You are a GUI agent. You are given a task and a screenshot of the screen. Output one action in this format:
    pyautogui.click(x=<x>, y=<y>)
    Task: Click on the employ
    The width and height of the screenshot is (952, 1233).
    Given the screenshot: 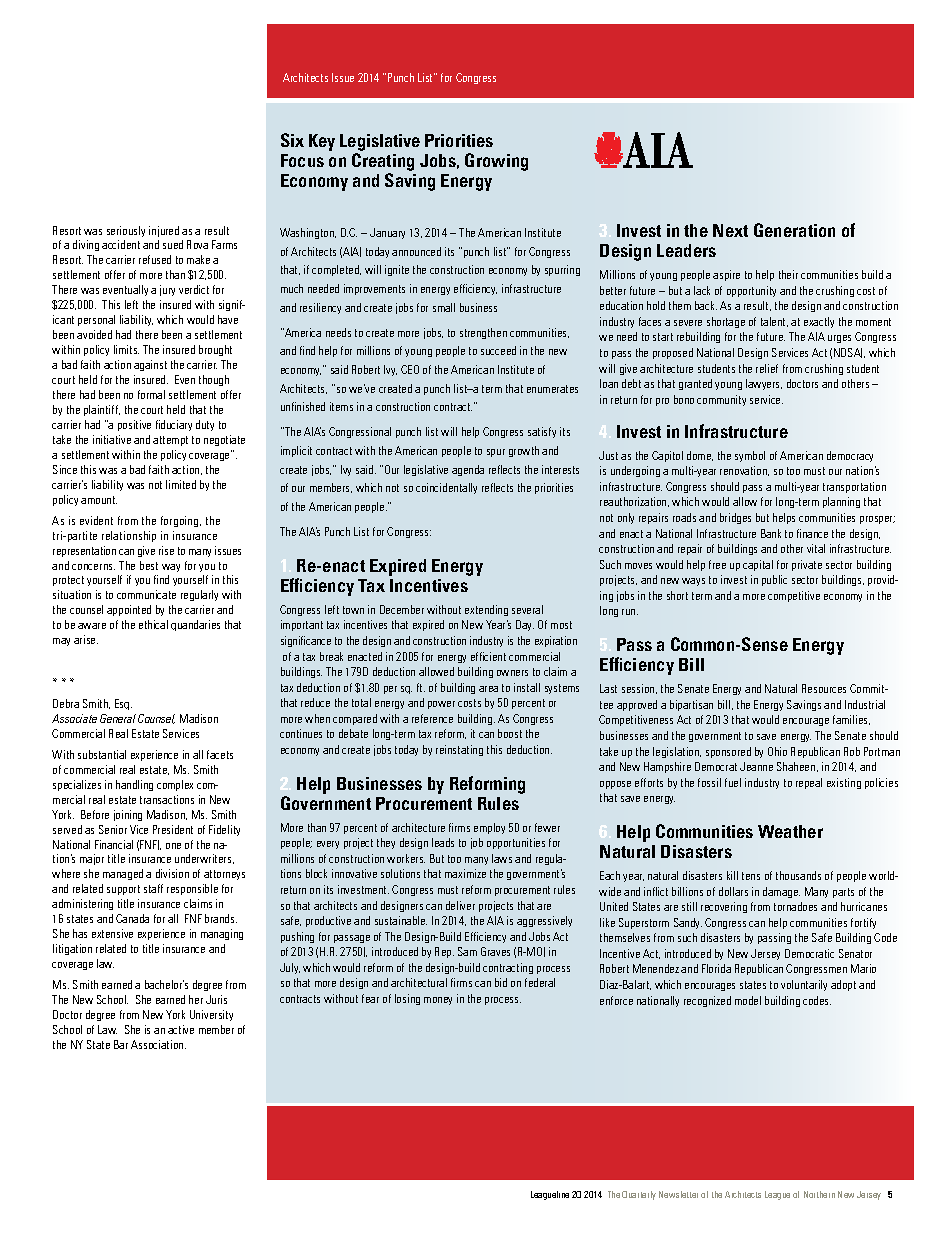 What is the action you would take?
    pyautogui.click(x=489, y=828)
